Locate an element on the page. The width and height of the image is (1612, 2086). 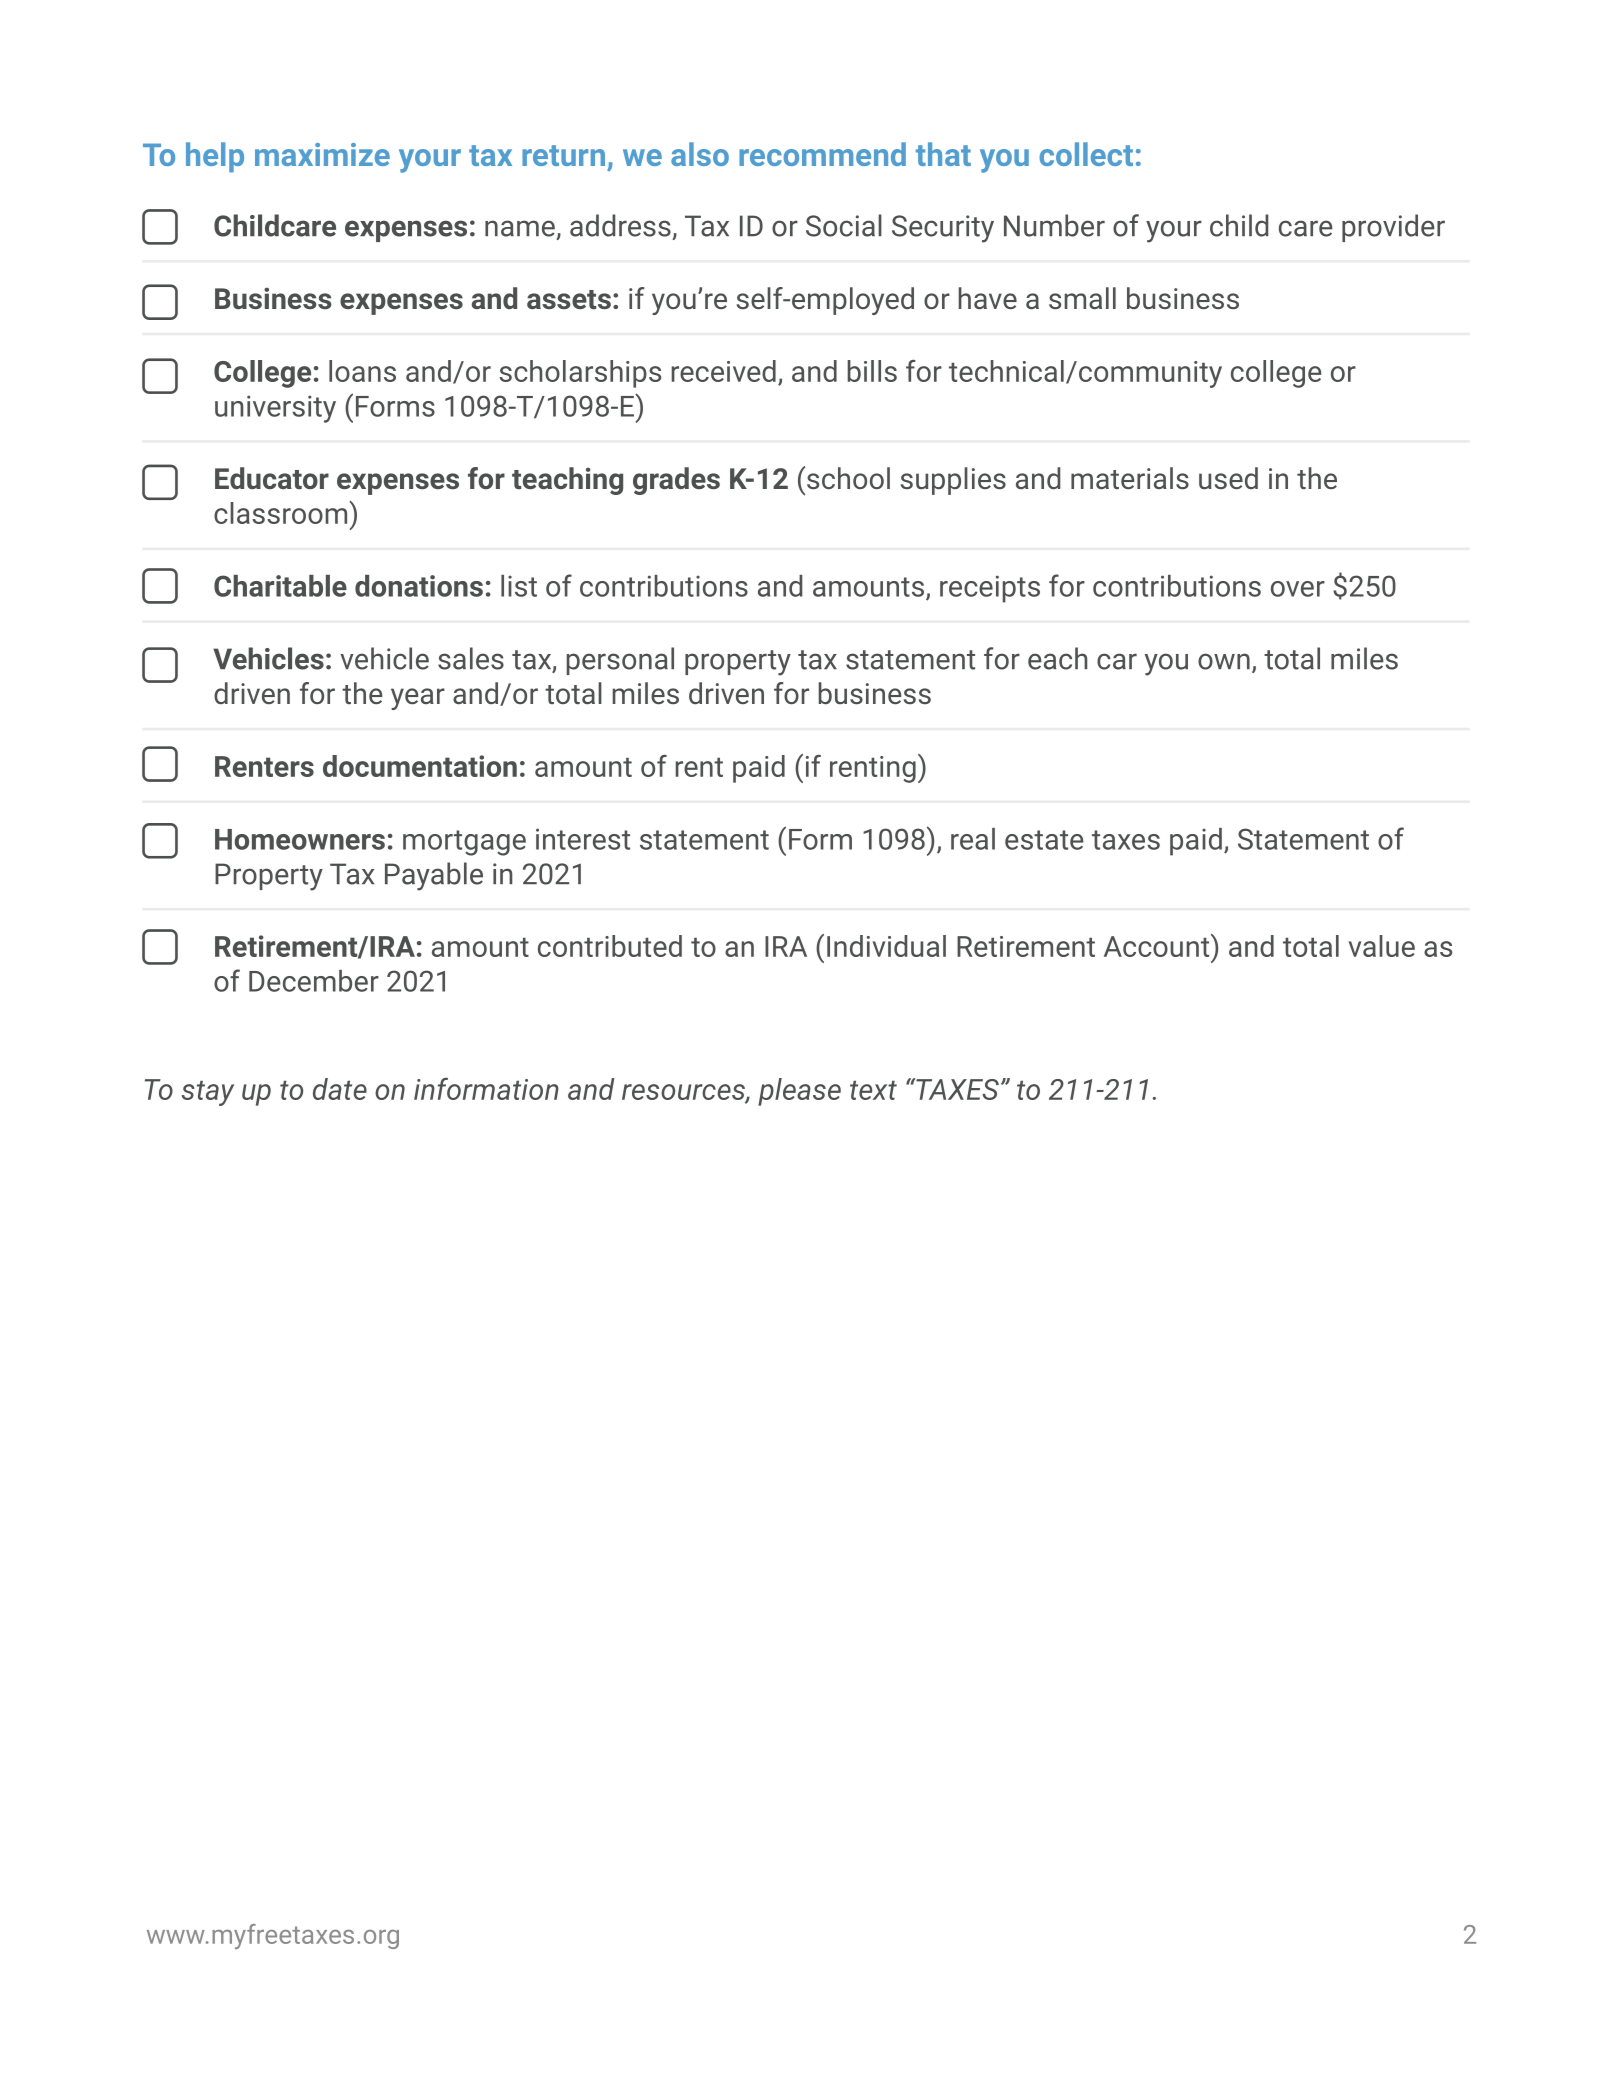
collect is located at coordinates (1086, 154).
